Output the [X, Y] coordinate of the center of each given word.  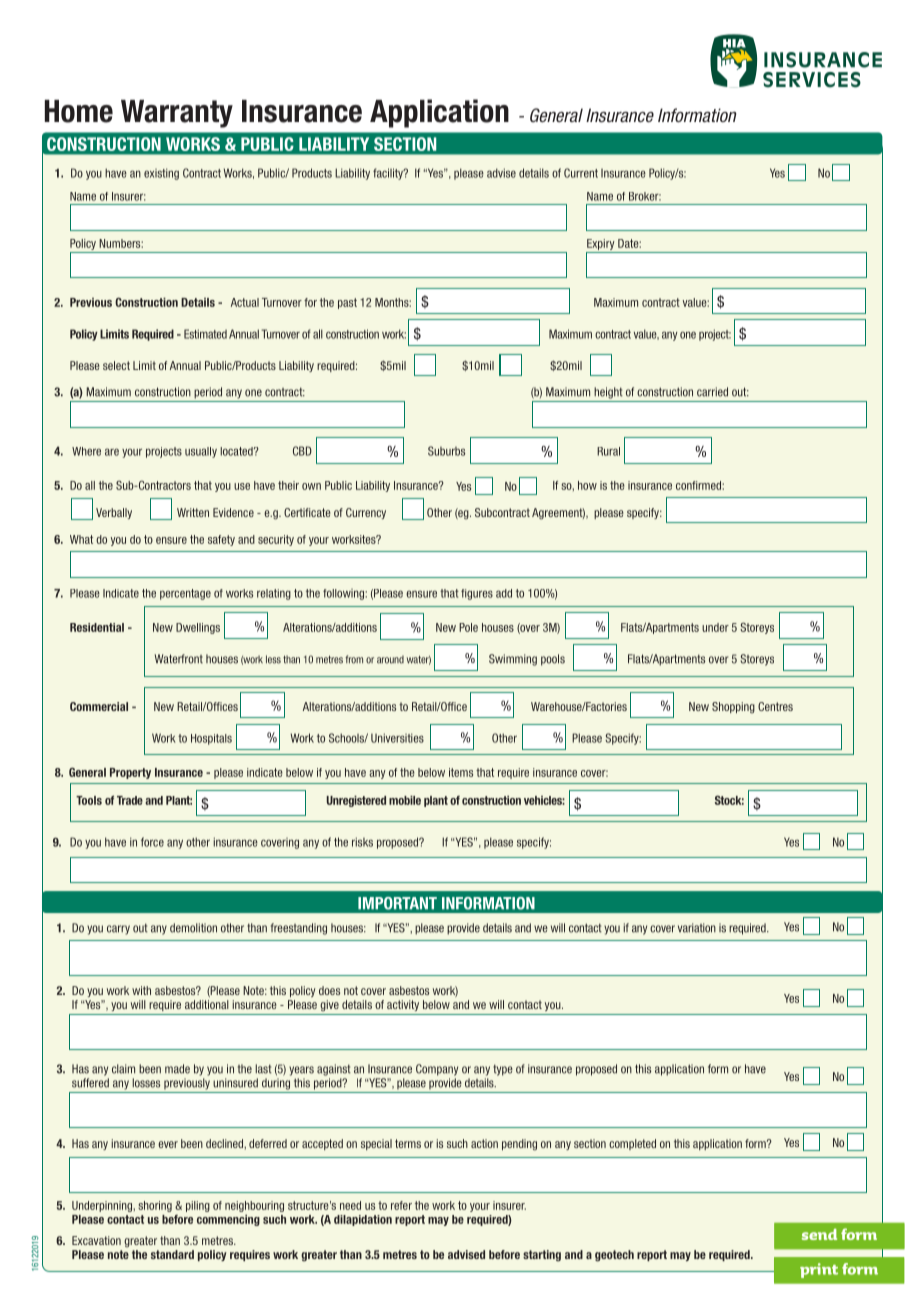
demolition [193, 928]
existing [161, 174]
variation [697, 928]
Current [581, 173]
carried [712, 392]
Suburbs [446, 451]
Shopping [733, 707]
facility [389, 174]
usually [201, 452]
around [390, 659]
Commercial [99, 706]
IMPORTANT [397, 903]
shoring [155, 1206]
